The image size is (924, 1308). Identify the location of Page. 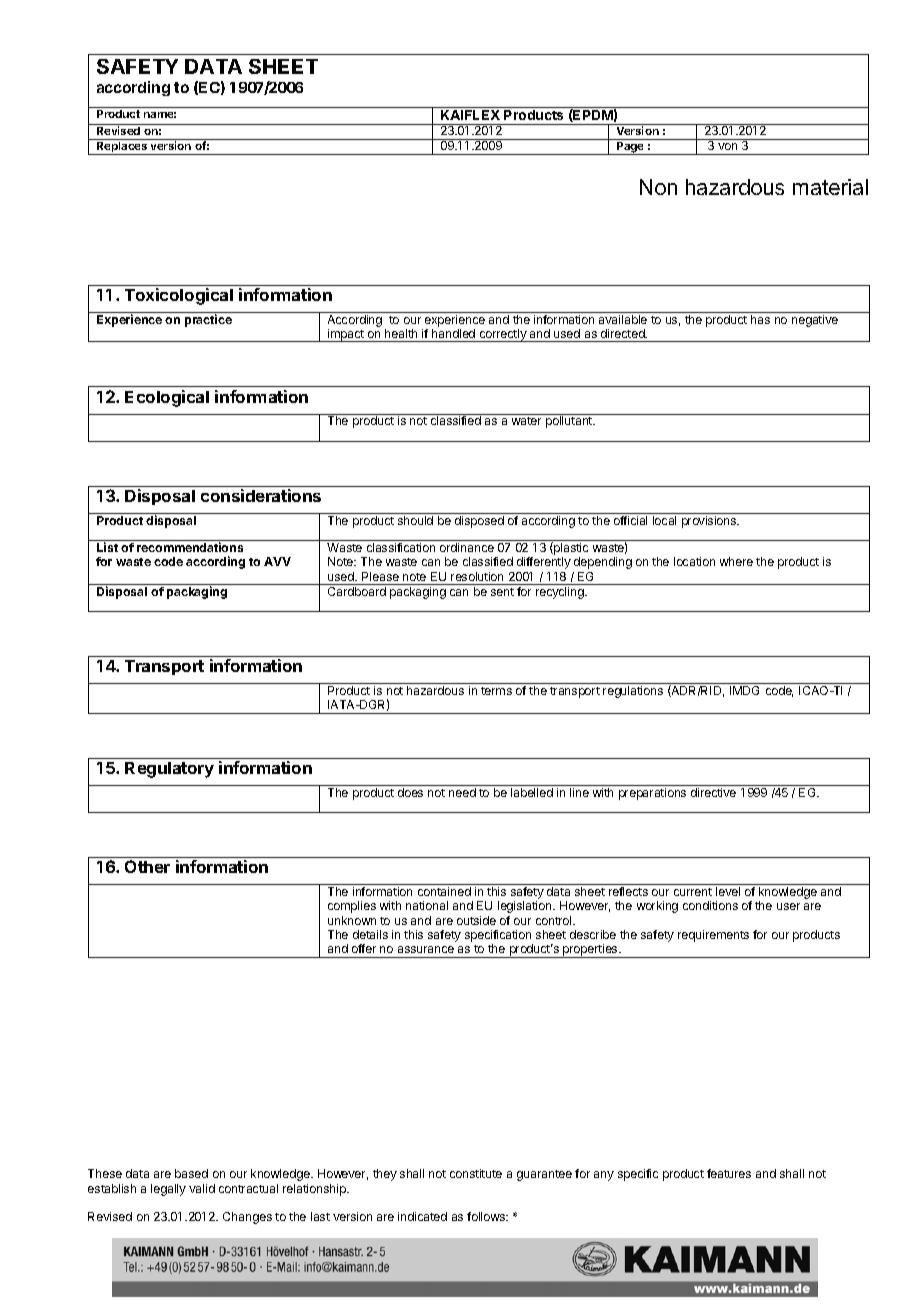
(630, 147).
